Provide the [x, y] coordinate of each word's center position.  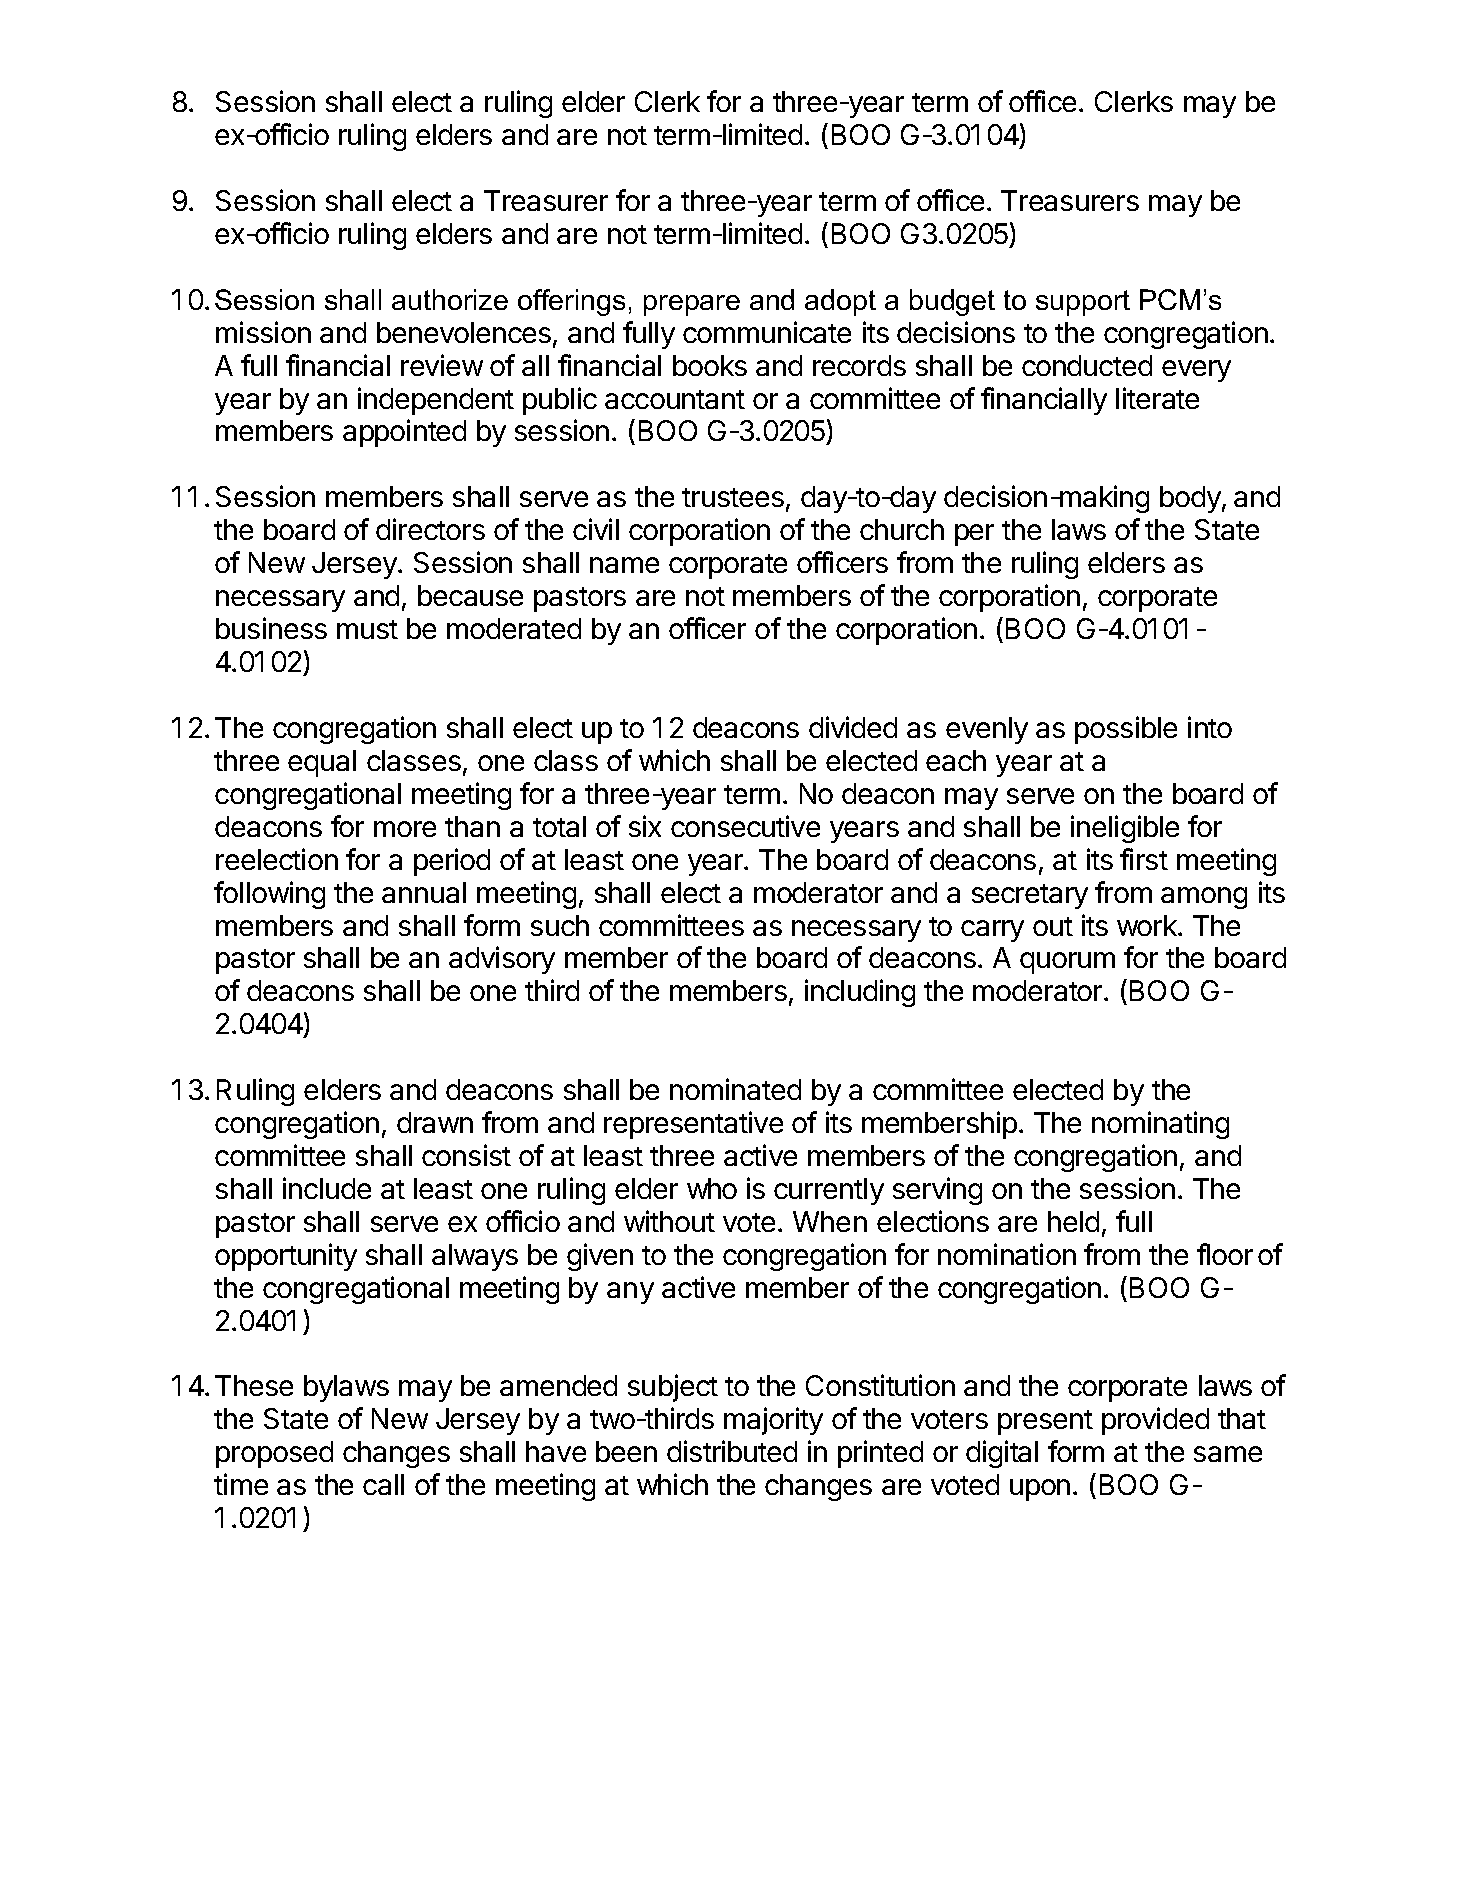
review [442, 365]
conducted [1087, 365]
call [383, 1484]
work [1148, 925]
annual [424, 892]
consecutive [745, 826]
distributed [732, 1451]
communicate [767, 332]
